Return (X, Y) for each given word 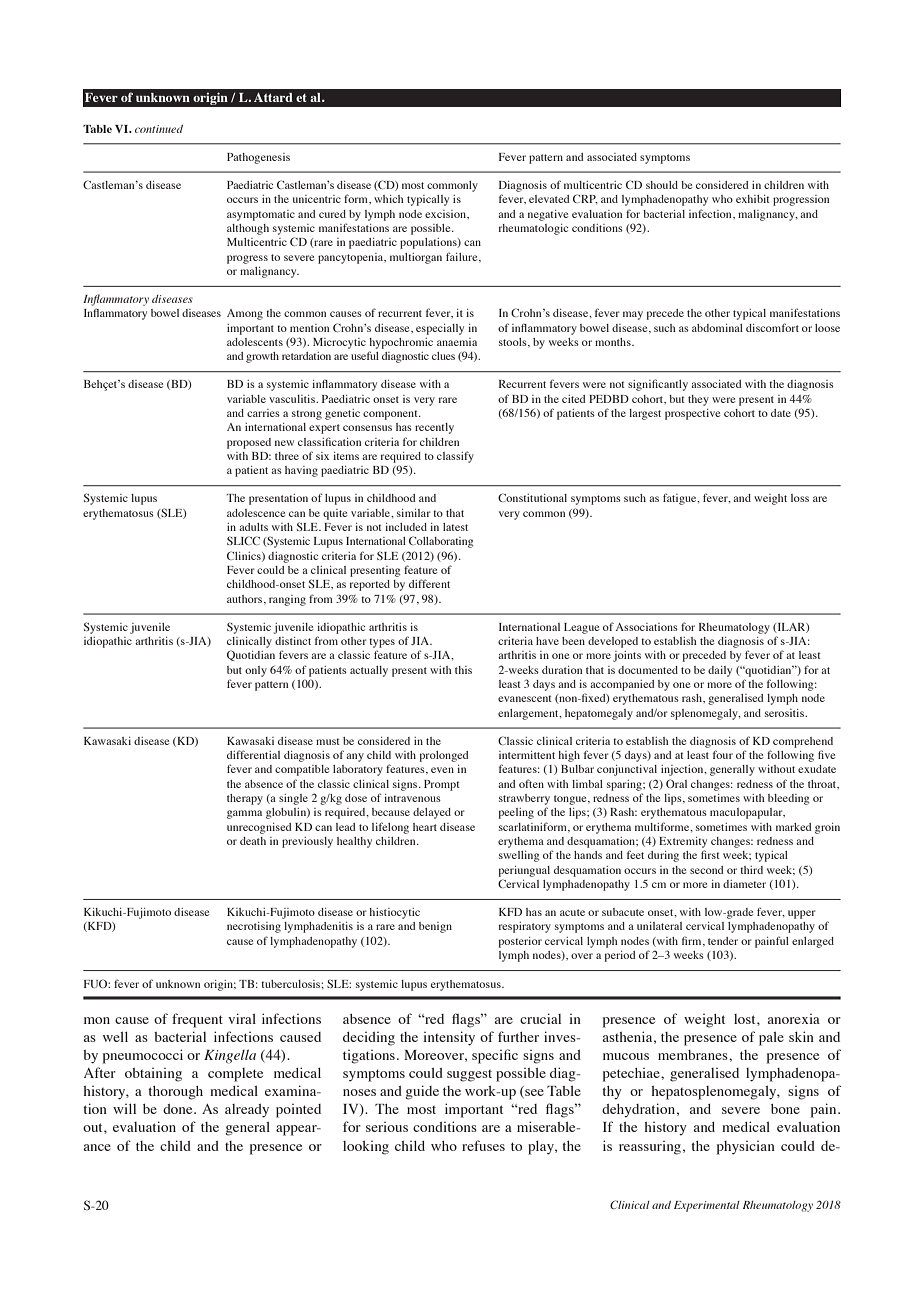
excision (446, 214)
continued (159, 129)
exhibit (753, 199)
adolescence (256, 513)
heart (425, 827)
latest (455, 527)
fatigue (681, 499)
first (710, 854)
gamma (244, 814)
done (179, 1109)
